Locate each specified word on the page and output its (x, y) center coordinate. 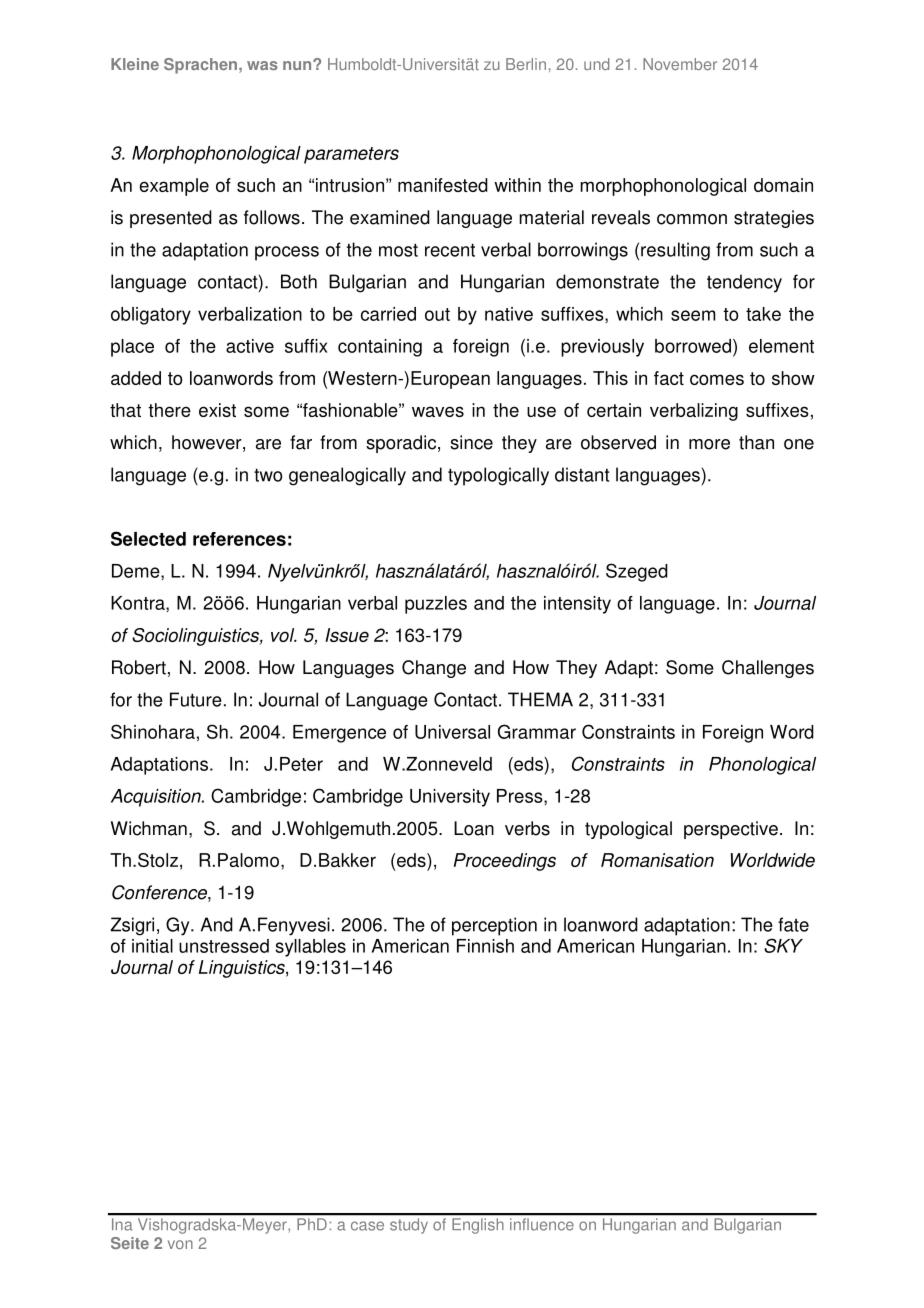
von (180, 1244)
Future (196, 699)
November (680, 64)
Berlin (526, 64)
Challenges (768, 669)
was (262, 65)
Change (434, 669)
